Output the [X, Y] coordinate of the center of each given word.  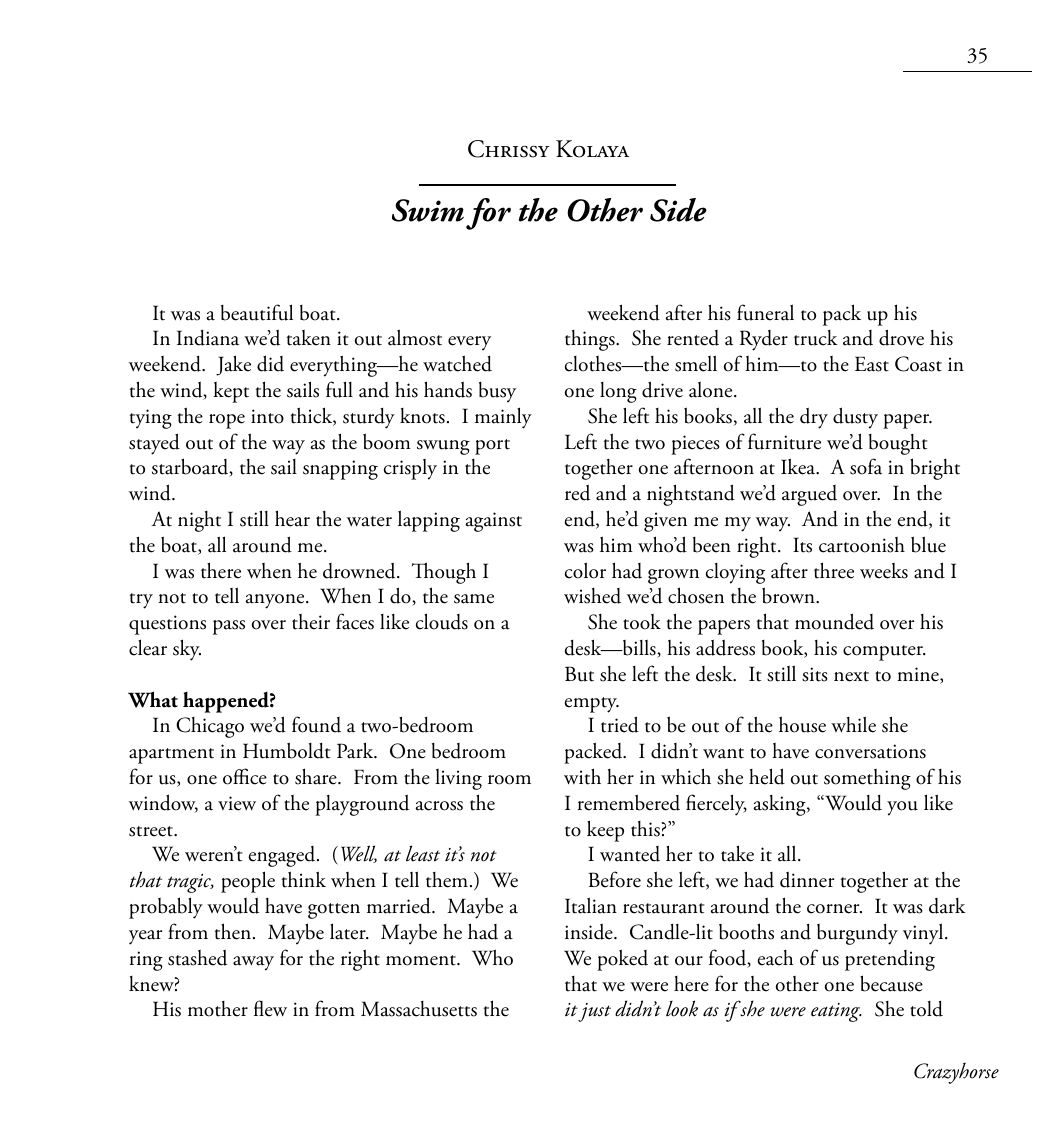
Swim [428, 210]
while [853, 724]
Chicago [210, 727]
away [253, 963]
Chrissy [509, 149]
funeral [765, 312]
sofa [866, 466]
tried [620, 724]
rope [227, 421]
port [492, 447]
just [594, 1012]
